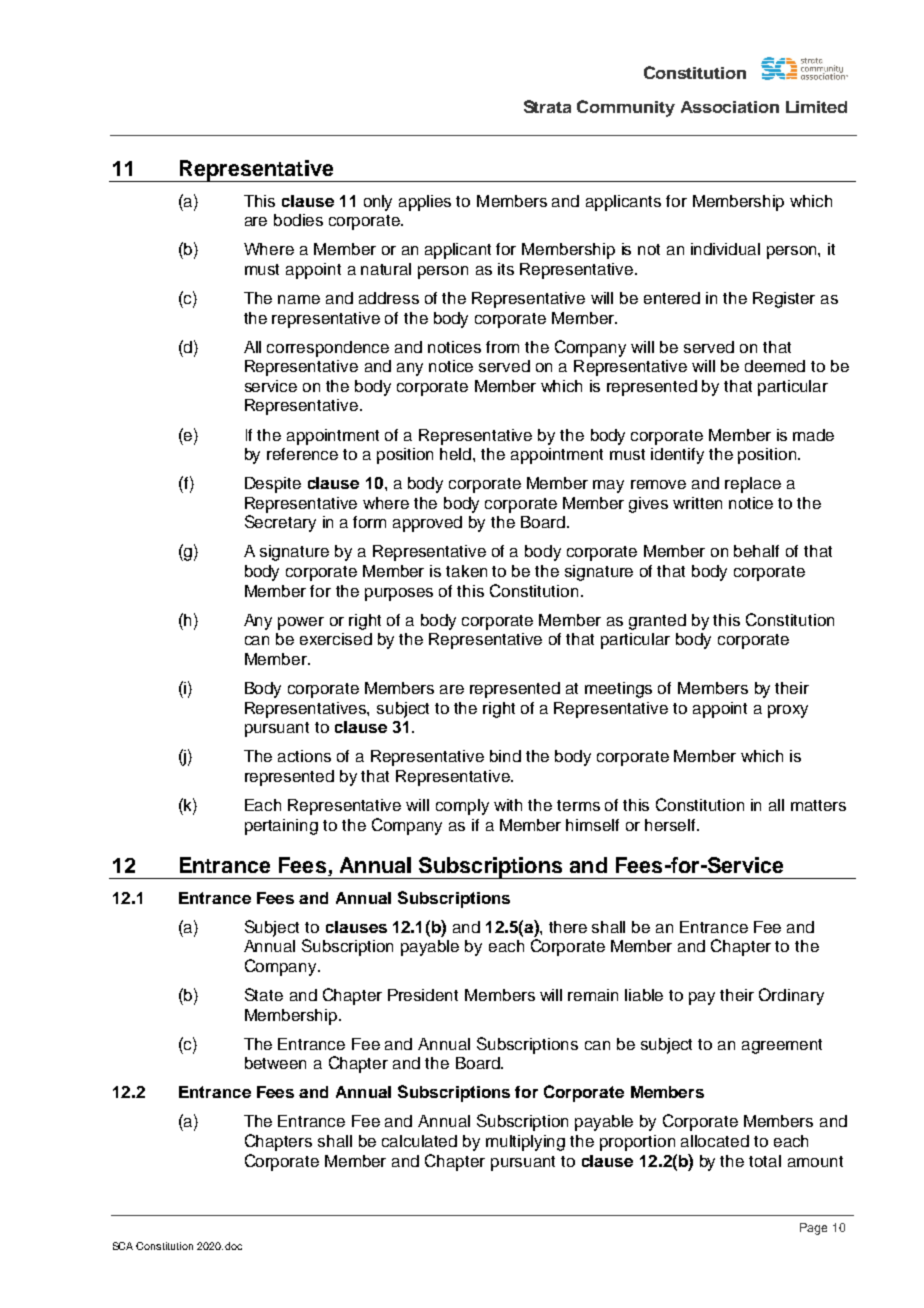 The height and width of the screenshot is (1308, 924). I want to click on bodies, so click(298, 220).
